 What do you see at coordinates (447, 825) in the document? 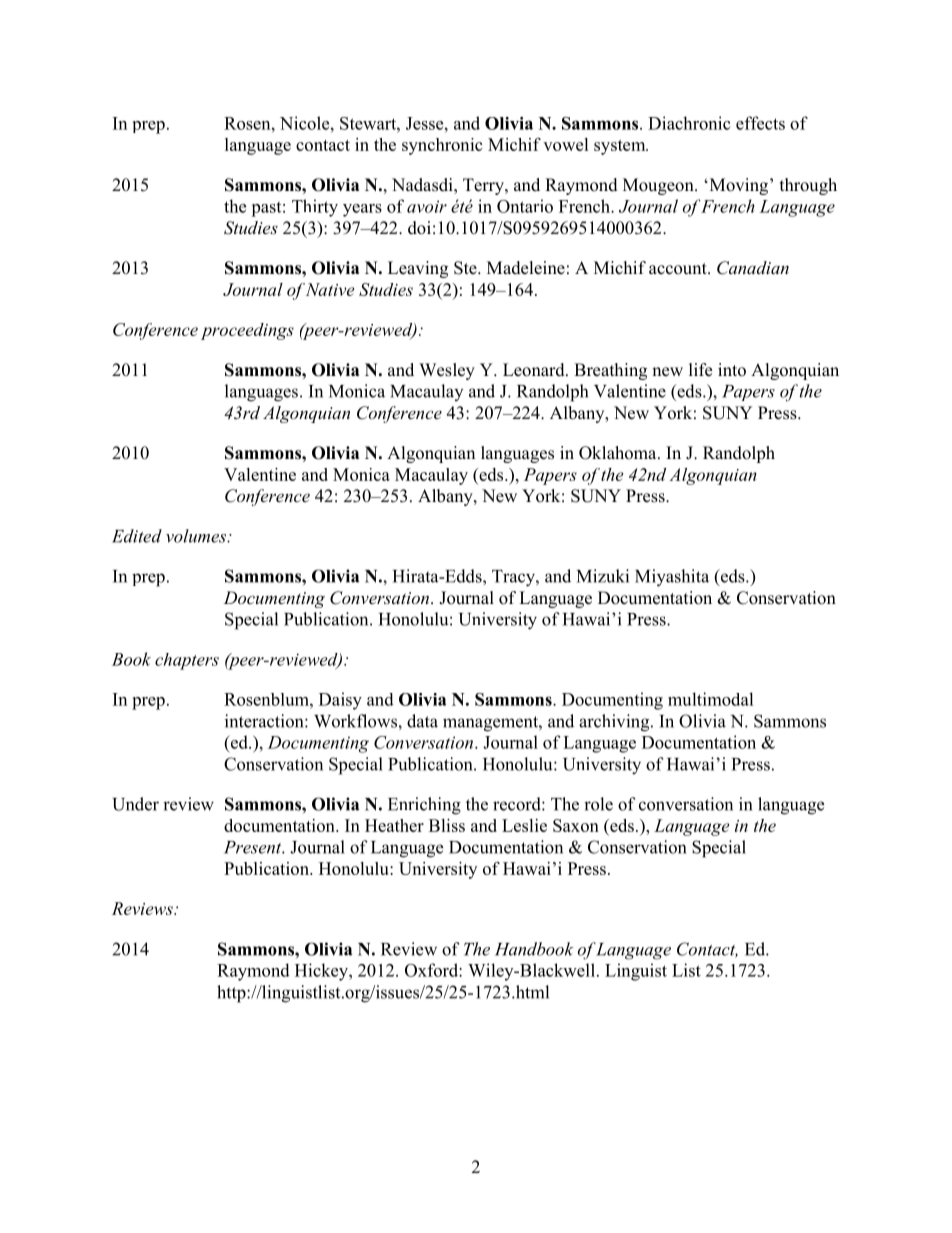
I see `Bliss` at bounding box center [447, 825].
